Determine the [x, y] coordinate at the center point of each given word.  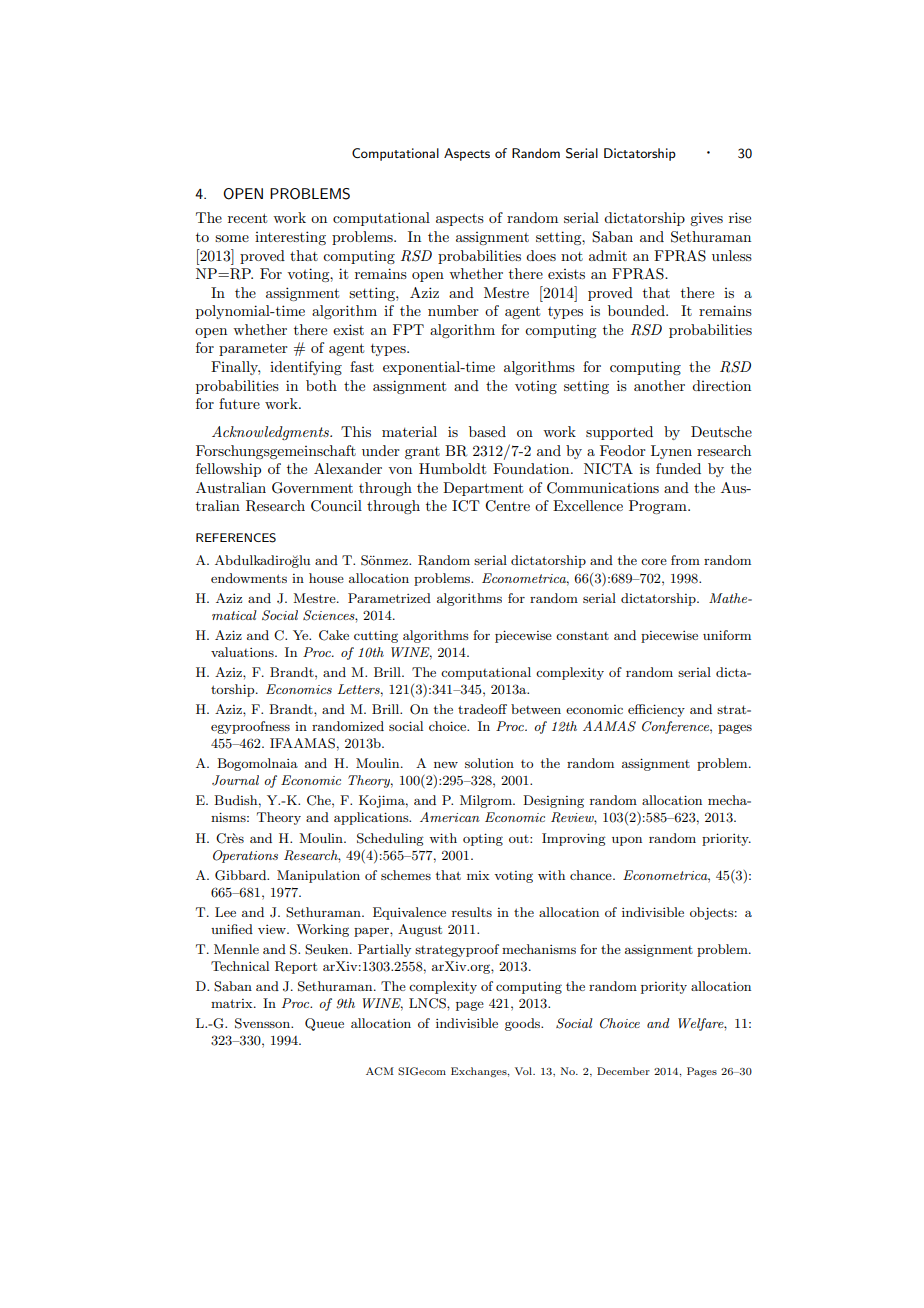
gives [706, 219]
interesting [290, 238]
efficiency [656, 710]
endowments [249, 578]
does [541, 255]
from [685, 560]
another [659, 385]
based [487, 431]
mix [478, 875]
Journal [235, 780]
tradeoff [482, 709]
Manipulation [318, 876]
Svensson [264, 1023]
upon [627, 841]
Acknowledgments [271, 433]
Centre [507, 506]
